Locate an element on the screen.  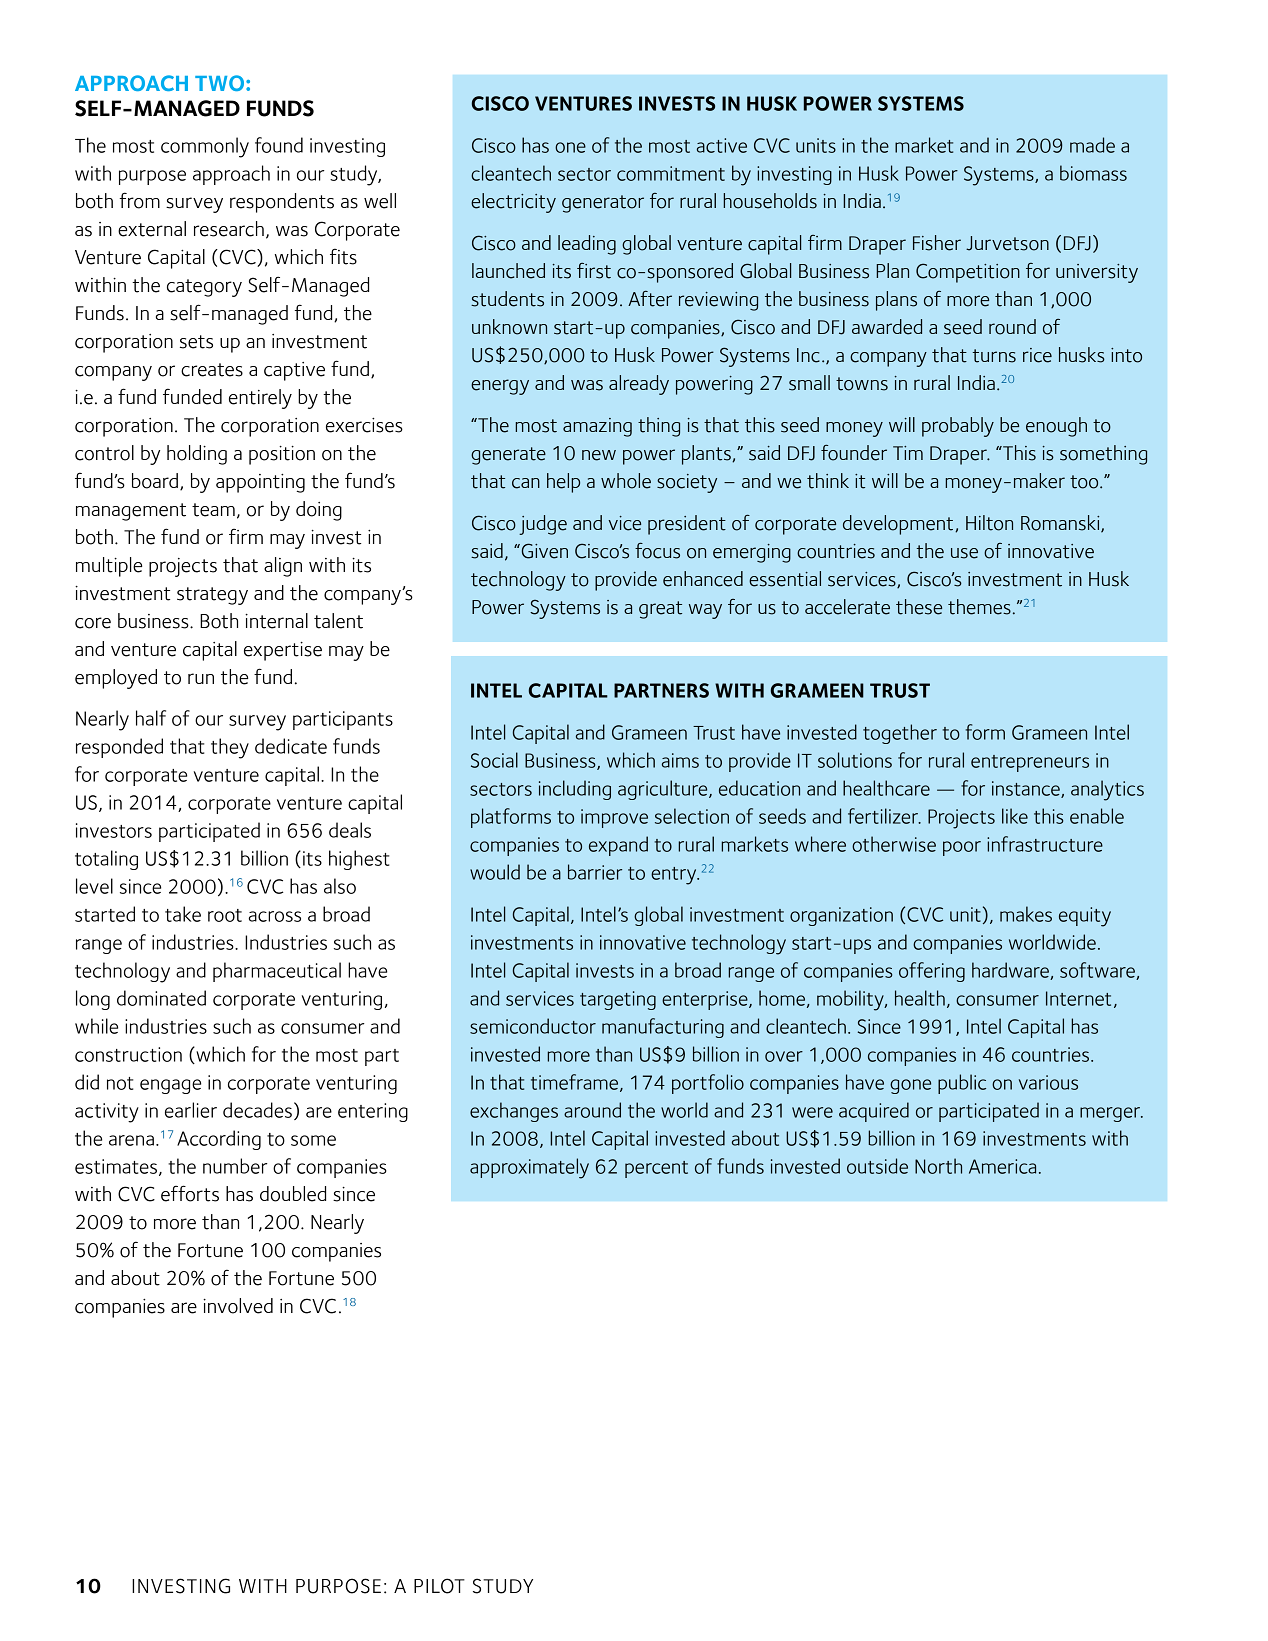
made is located at coordinates (1092, 145).
